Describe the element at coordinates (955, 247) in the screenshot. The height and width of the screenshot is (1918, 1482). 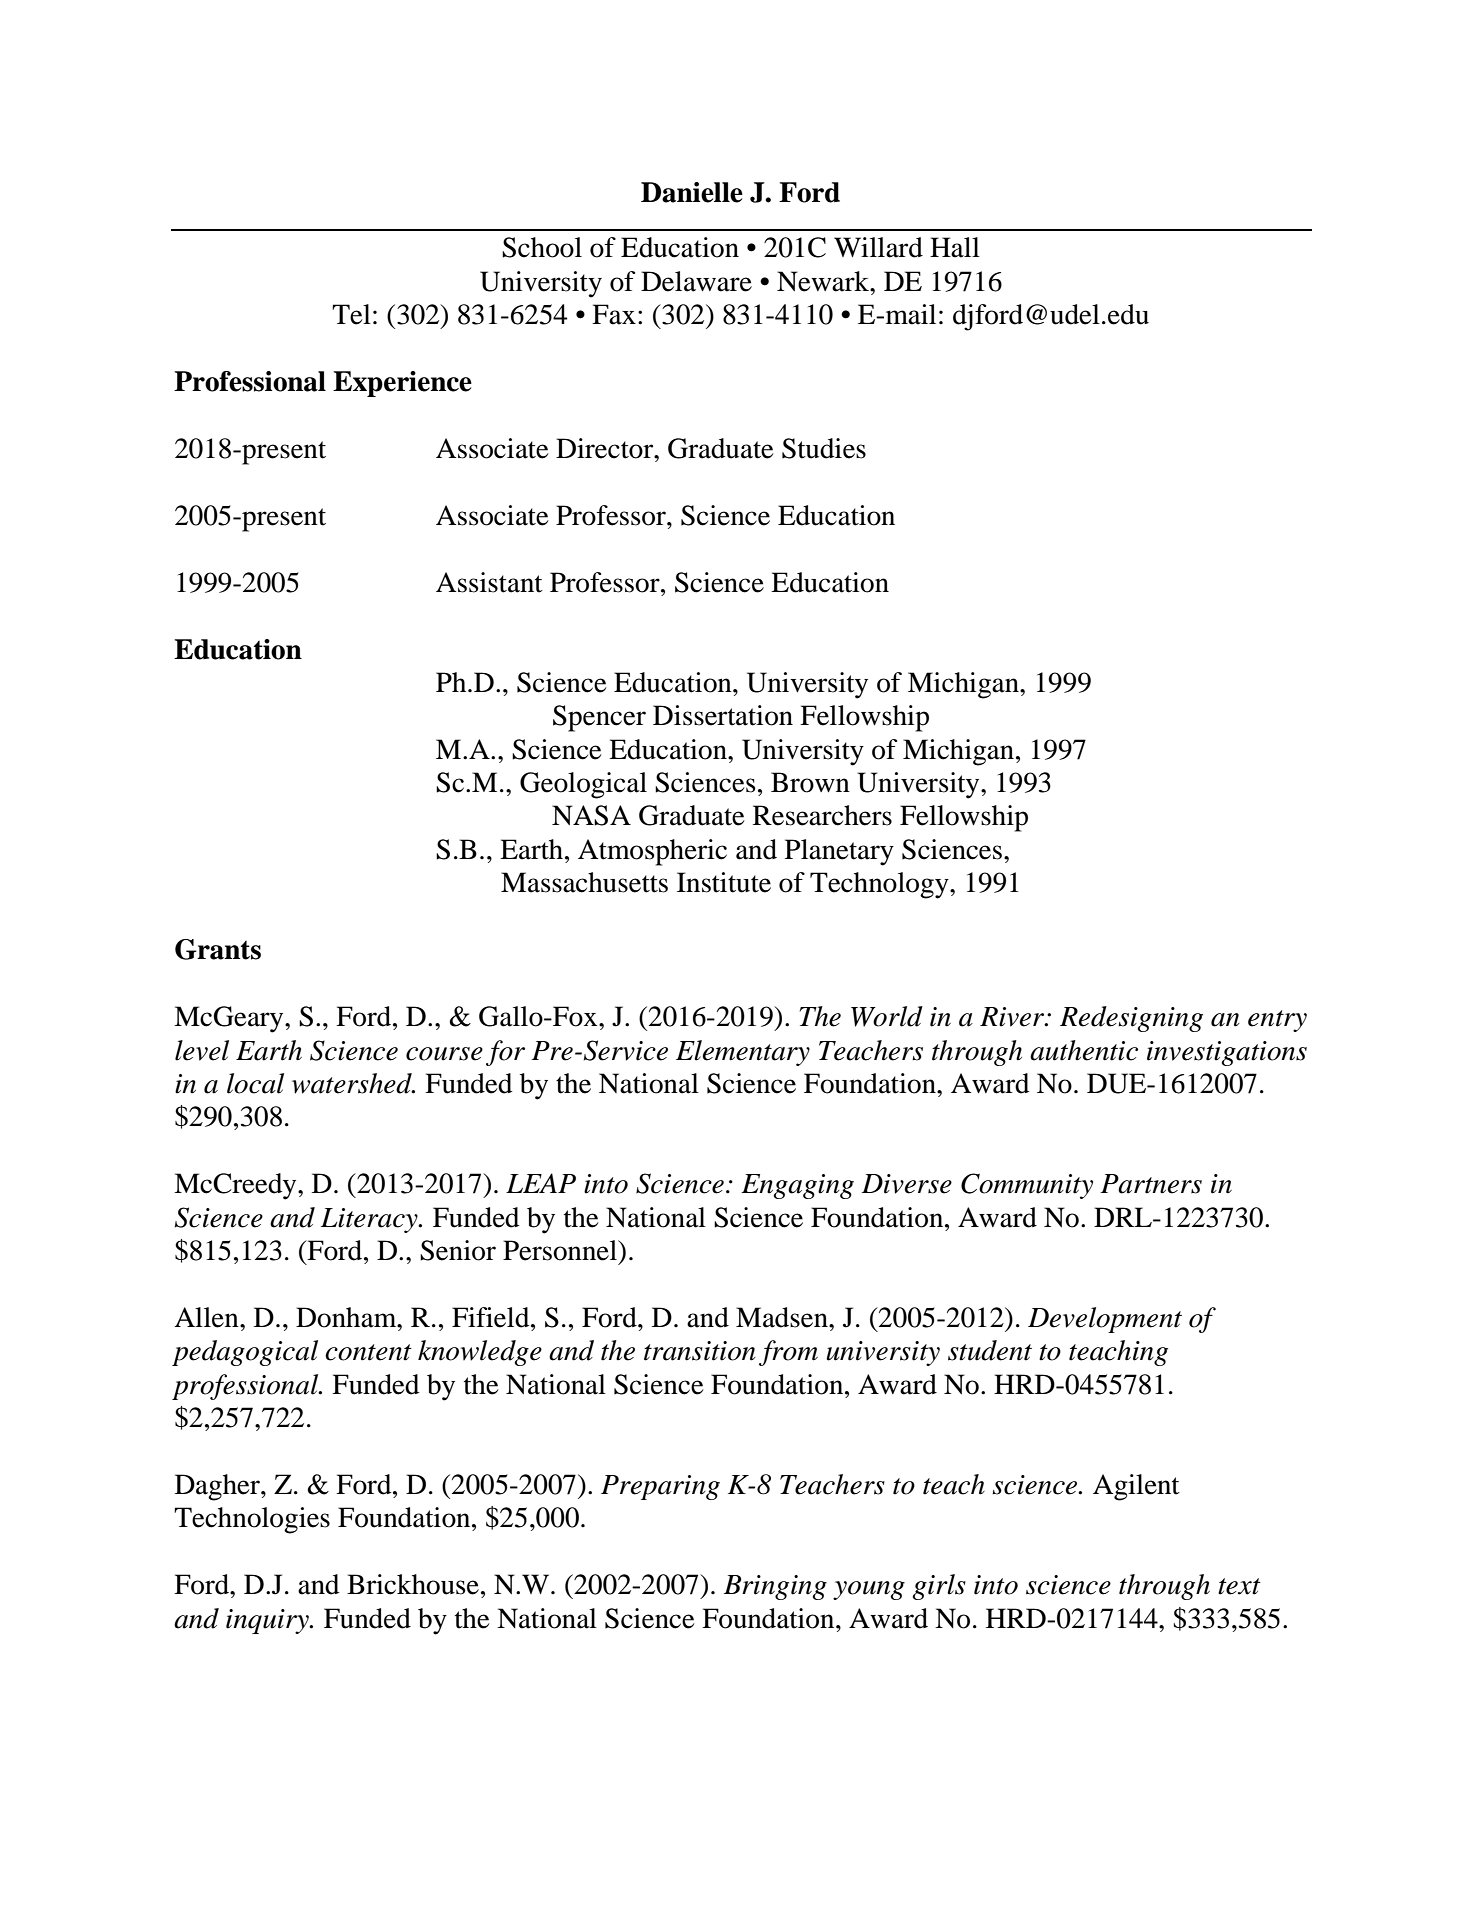
I see `Hall` at that location.
